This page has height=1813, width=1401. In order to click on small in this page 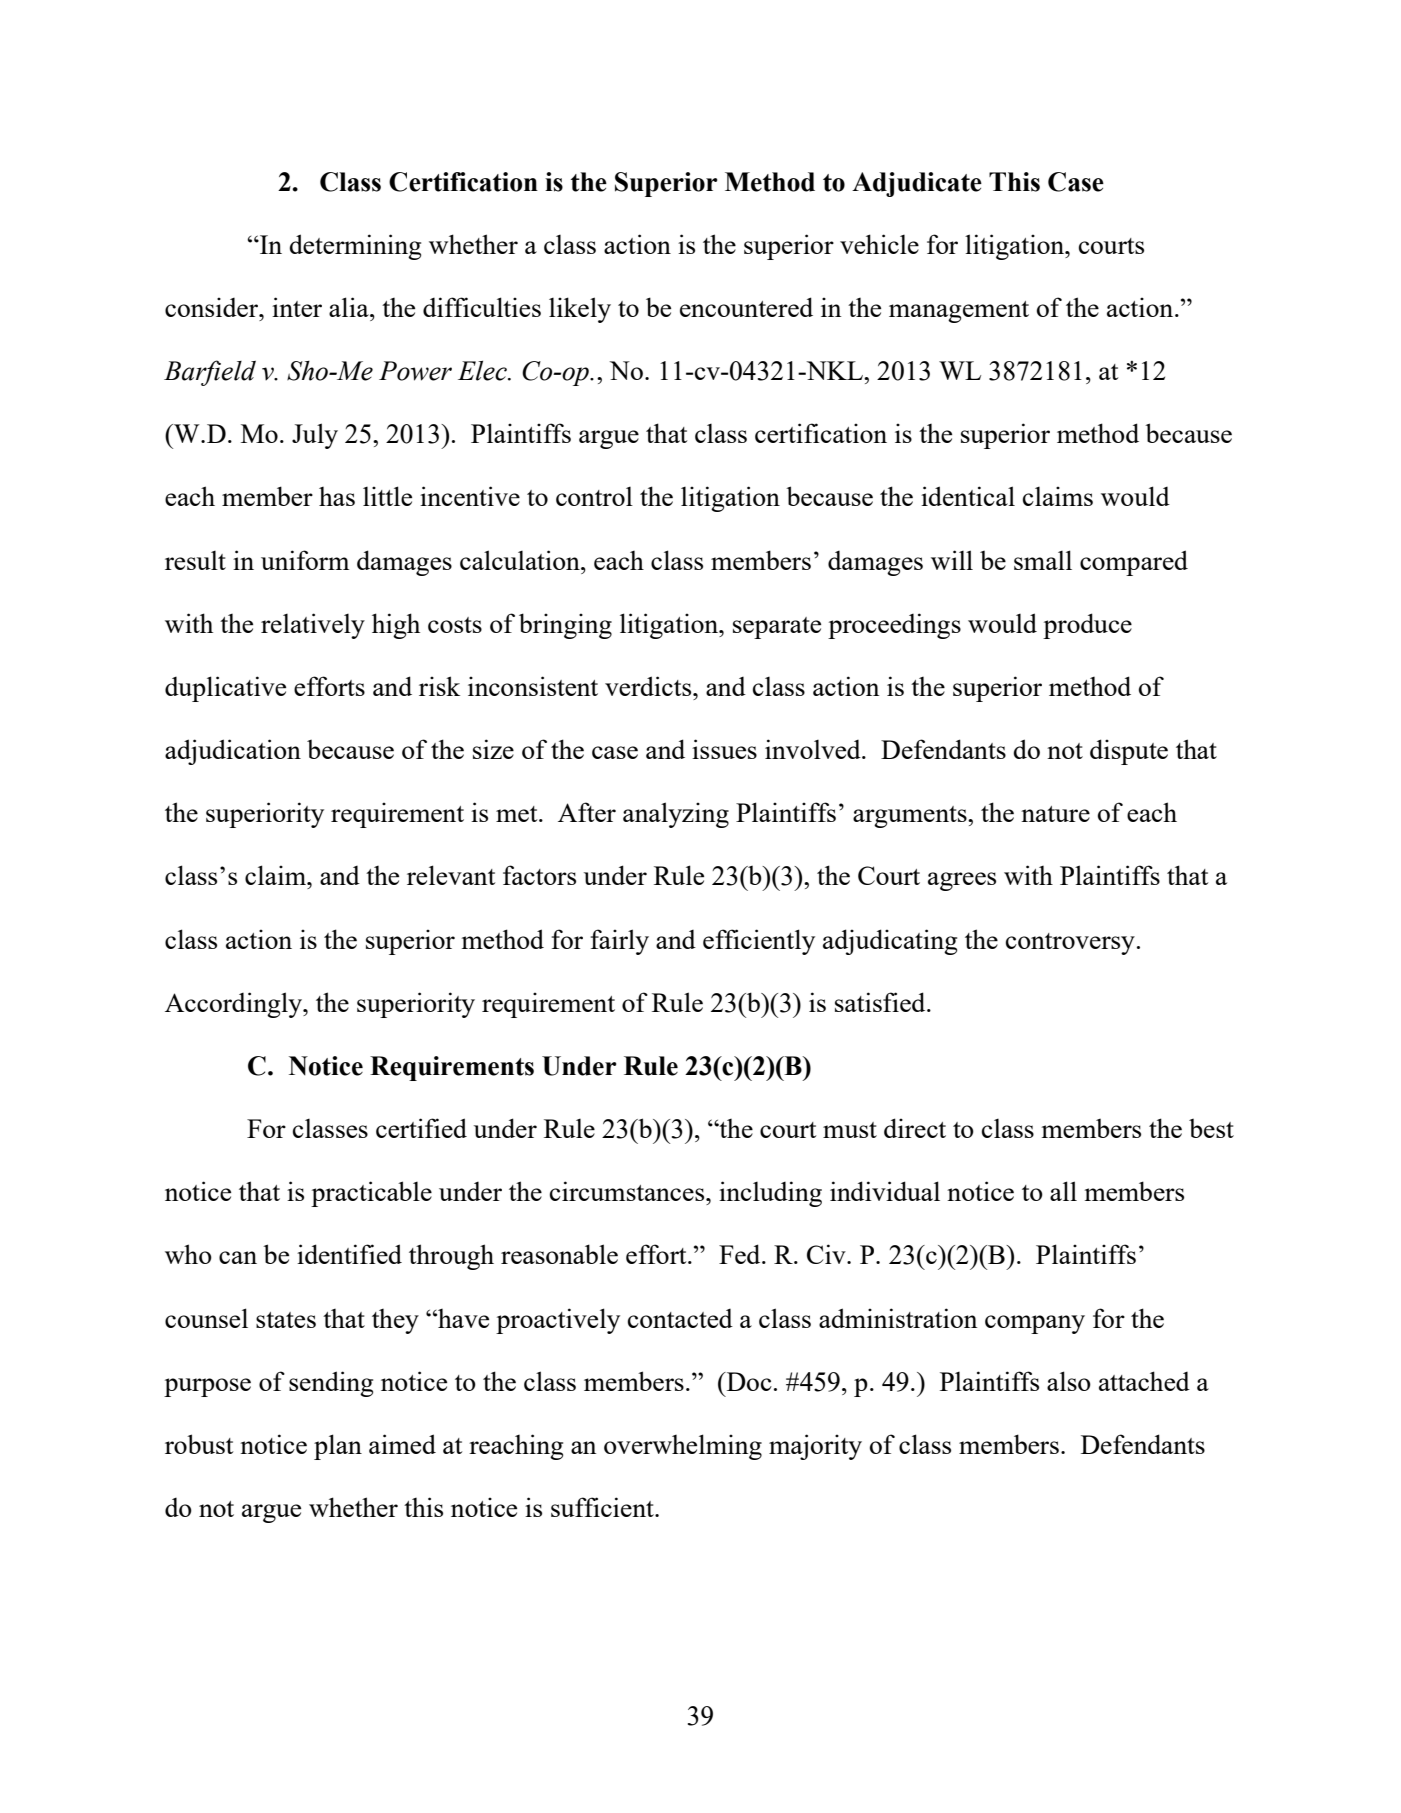, I will do `click(1043, 560)`.
